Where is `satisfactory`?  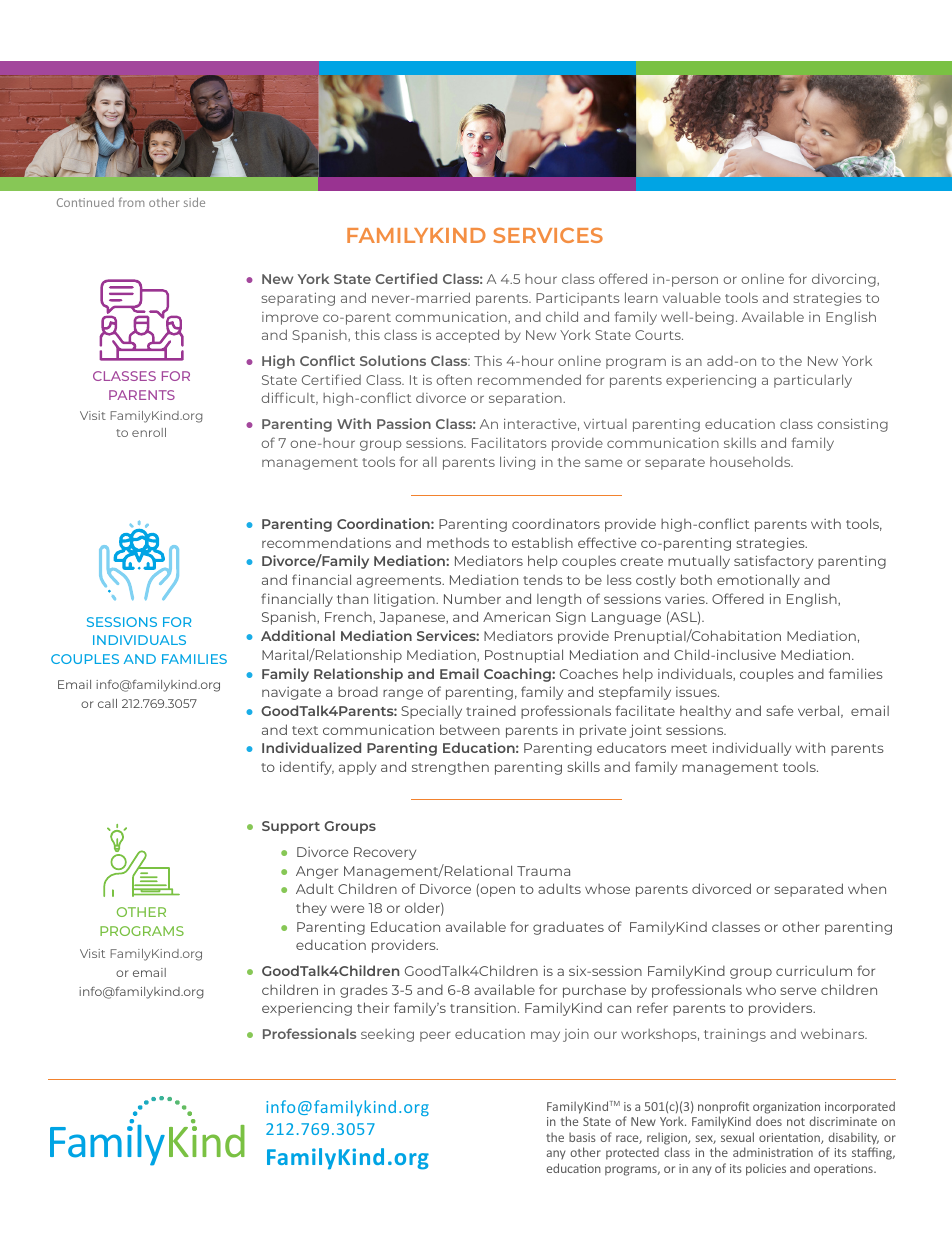 satisfactory is located at coordinates (773, 562).
